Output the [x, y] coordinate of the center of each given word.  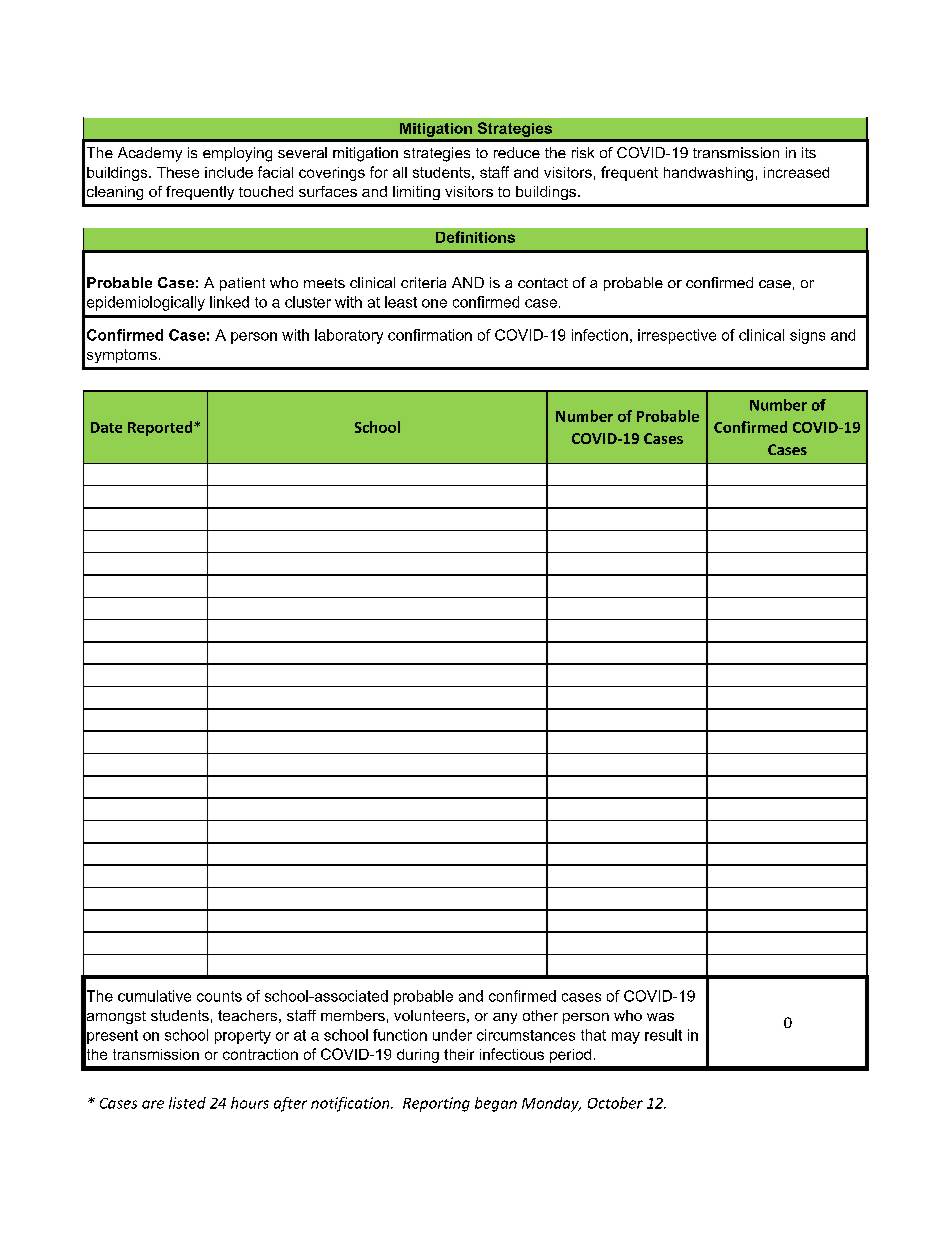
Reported [161, 428]
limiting [416, 193]
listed [187, 1103]
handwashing [708, 174]
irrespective [677, 336]
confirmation [430, 335]
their [459, 1054]
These [178, 172]
